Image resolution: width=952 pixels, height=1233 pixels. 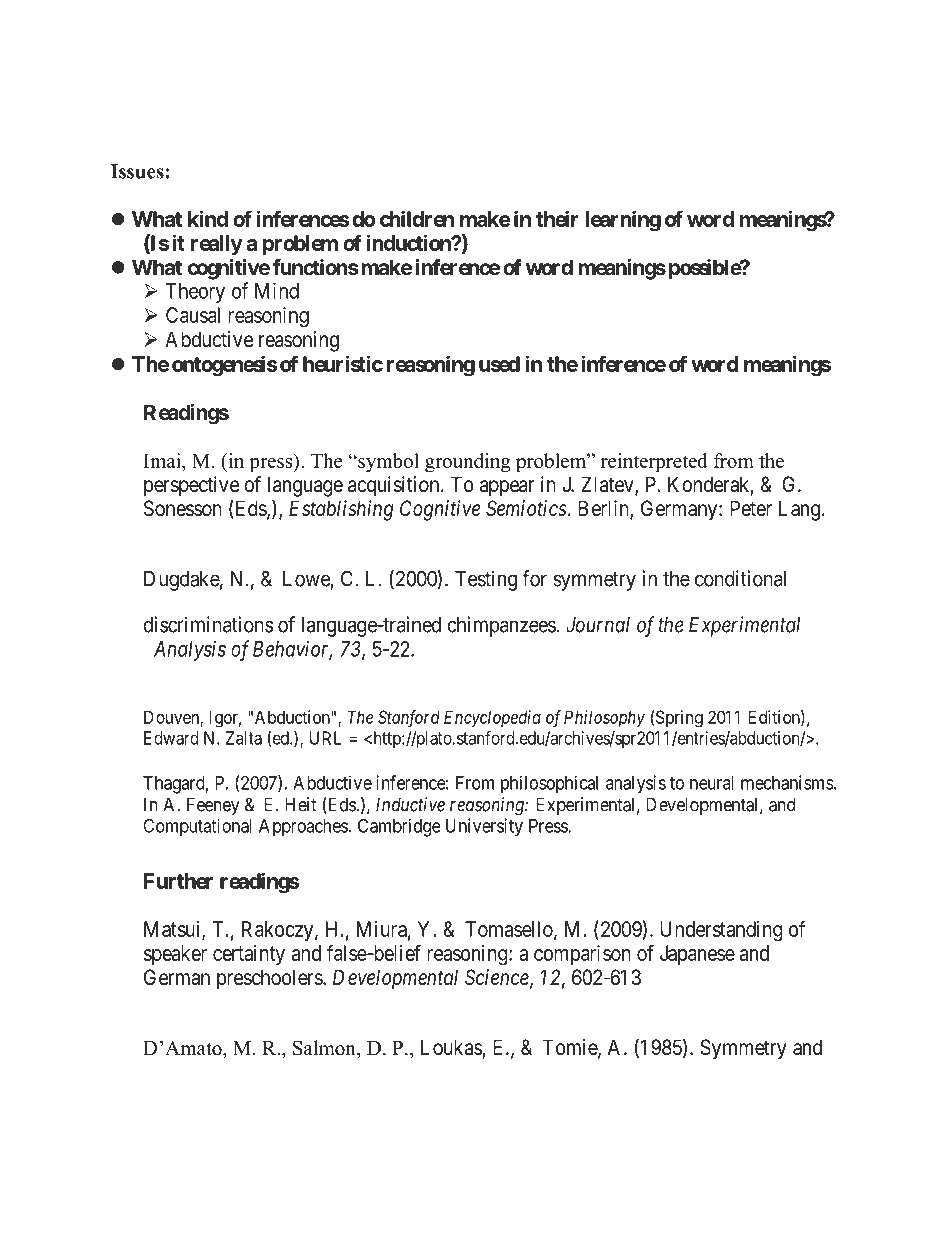 I want to click on discriminations, so click(x=208, y=624).
